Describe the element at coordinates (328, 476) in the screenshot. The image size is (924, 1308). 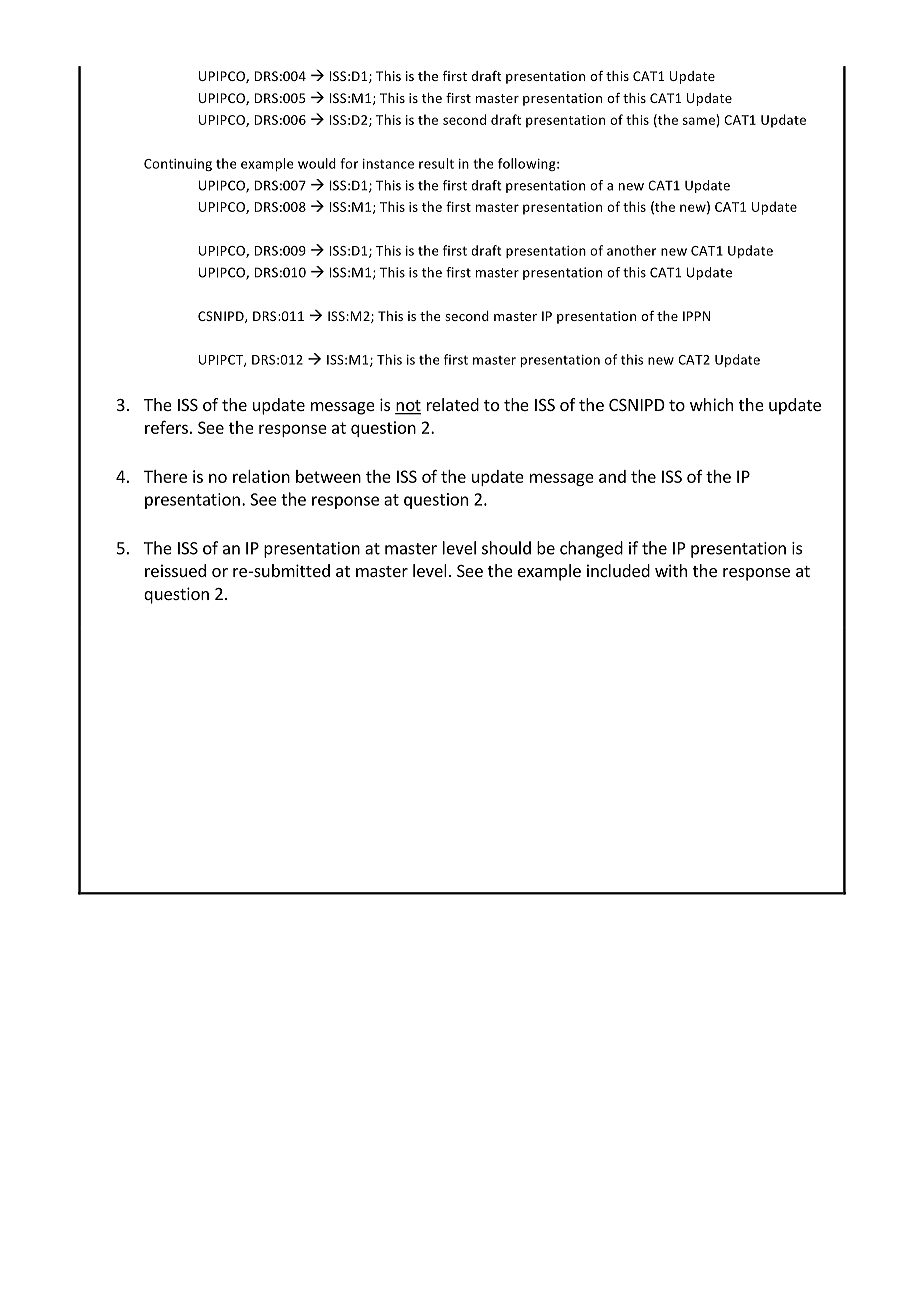
I see `between` at that location.
